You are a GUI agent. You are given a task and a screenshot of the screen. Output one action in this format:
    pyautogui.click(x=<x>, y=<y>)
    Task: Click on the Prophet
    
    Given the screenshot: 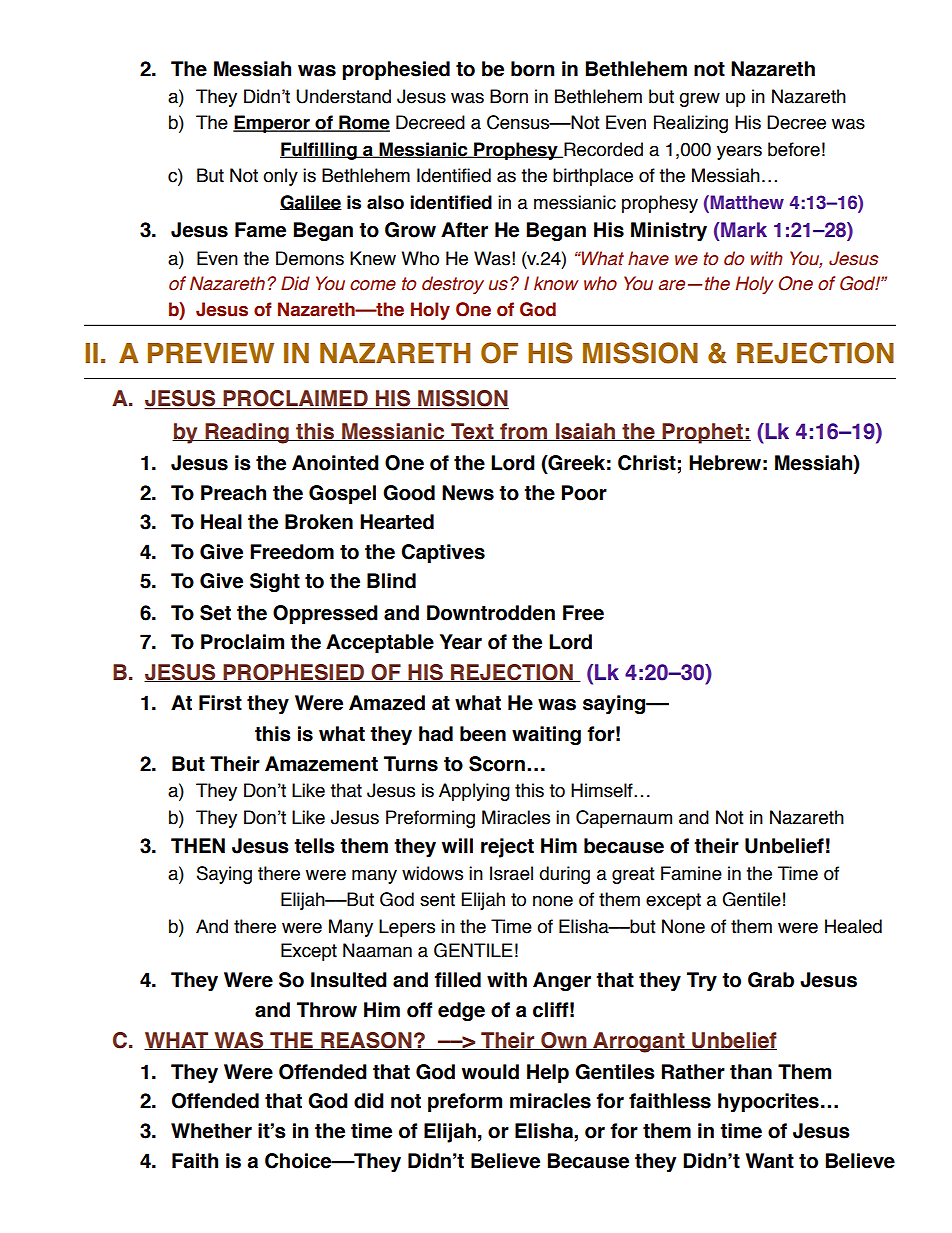 What is the action you would take?
    pyautogui.click(x=702, y=433)
